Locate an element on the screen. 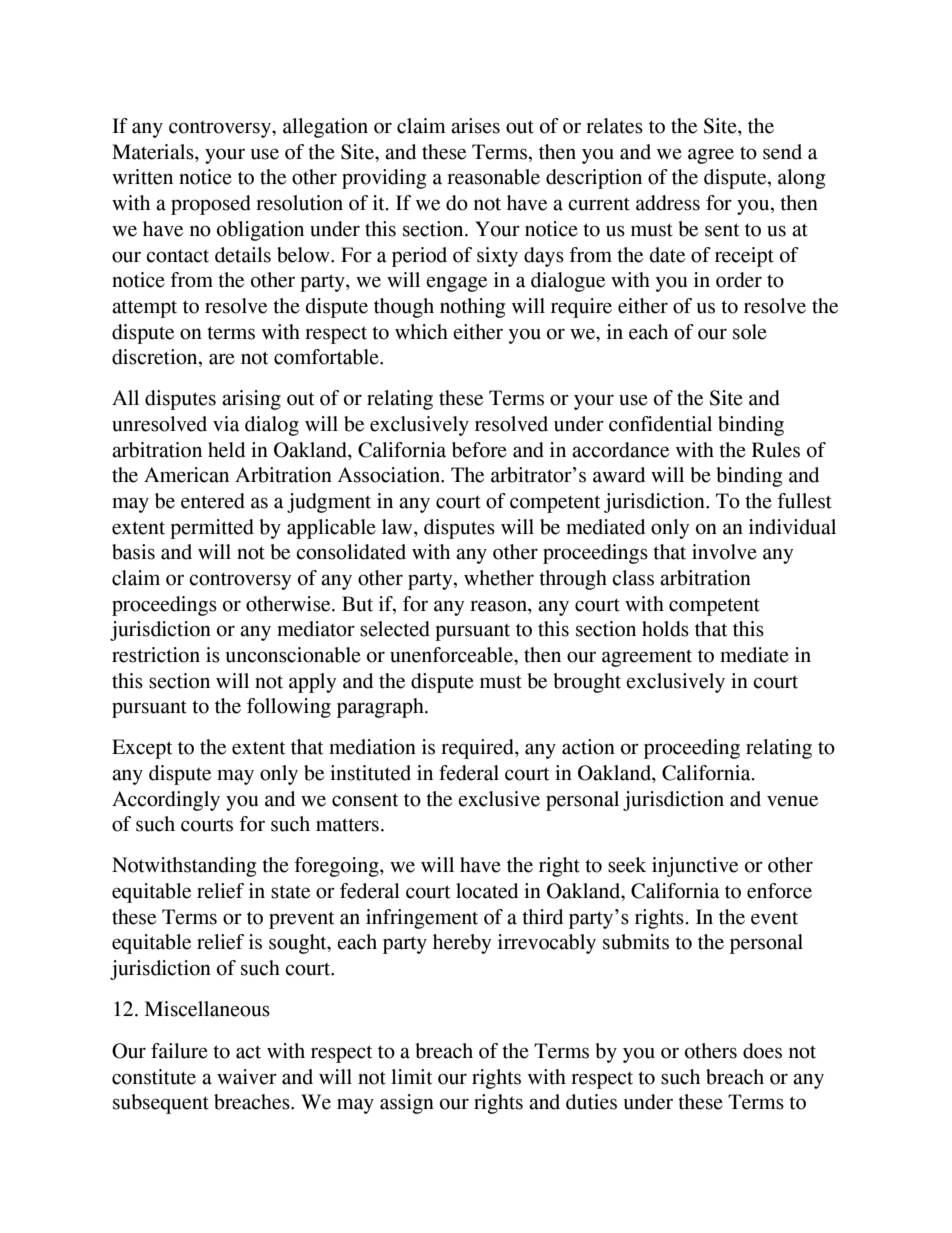 The image size is (952, 1233). send is located at coordinates (782, 152).
